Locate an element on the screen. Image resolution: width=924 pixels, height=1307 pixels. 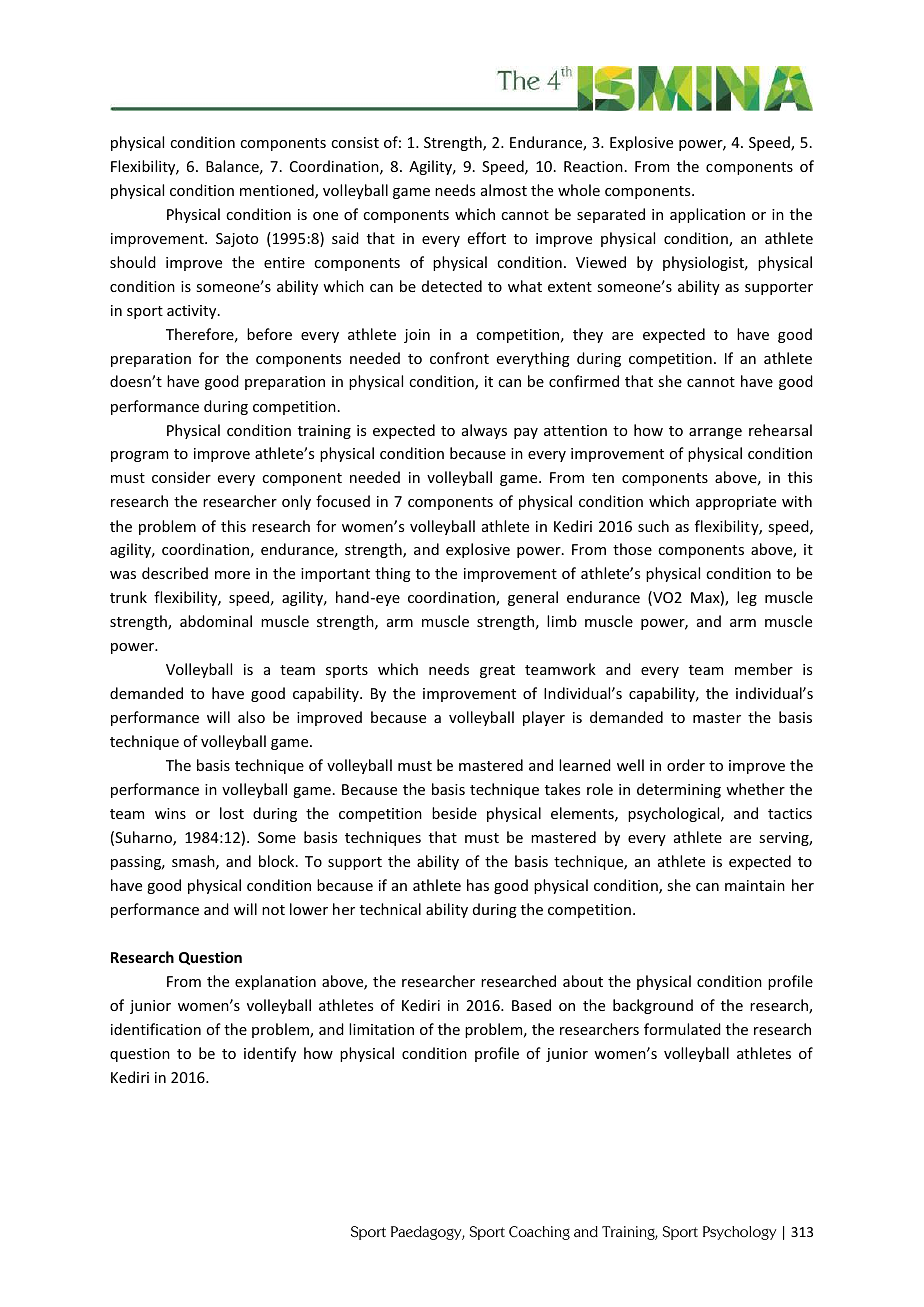
member is located at coordinates (764, 669).
